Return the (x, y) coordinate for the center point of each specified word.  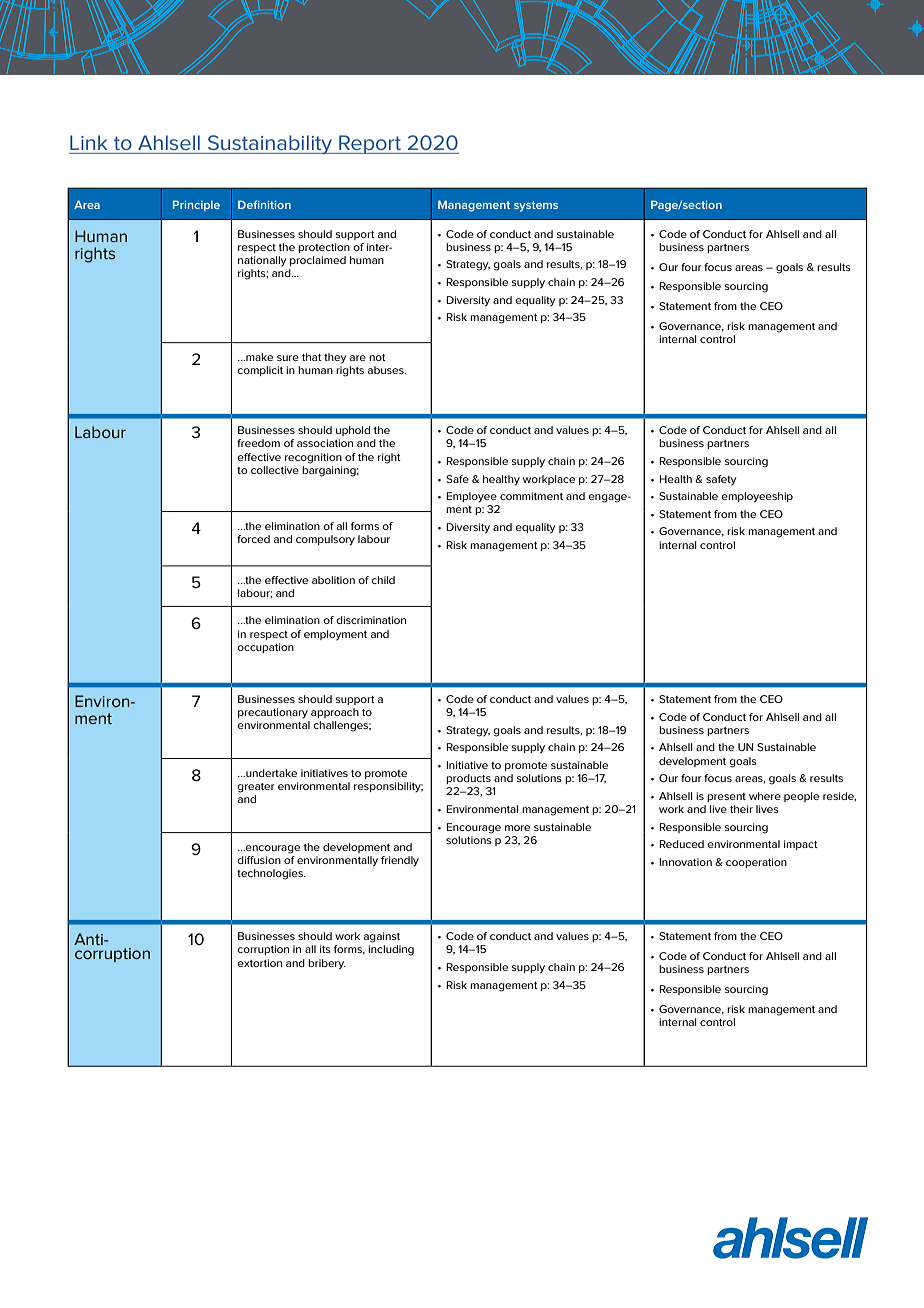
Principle (196, 205)
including (391, 950)
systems (536, 206)
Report (370, 144)
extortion (259, 963)
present (726, 797)
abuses (387, 370)
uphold (353, 431)
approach (335, 713)
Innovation (685, 862)
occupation (265, 648)
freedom (258, 443)
